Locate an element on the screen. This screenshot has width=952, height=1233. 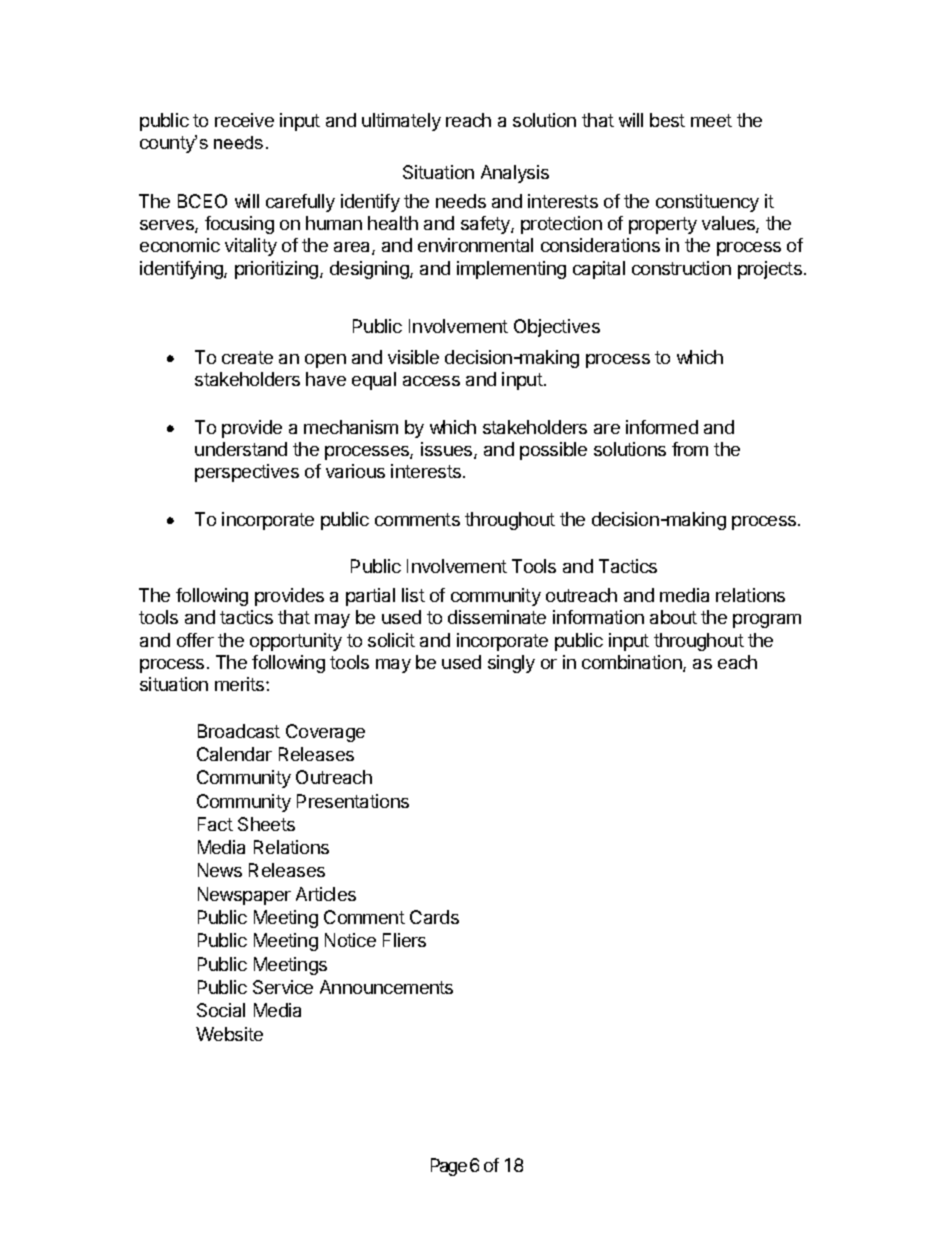
Website is located at coordinates (229, 1034).
